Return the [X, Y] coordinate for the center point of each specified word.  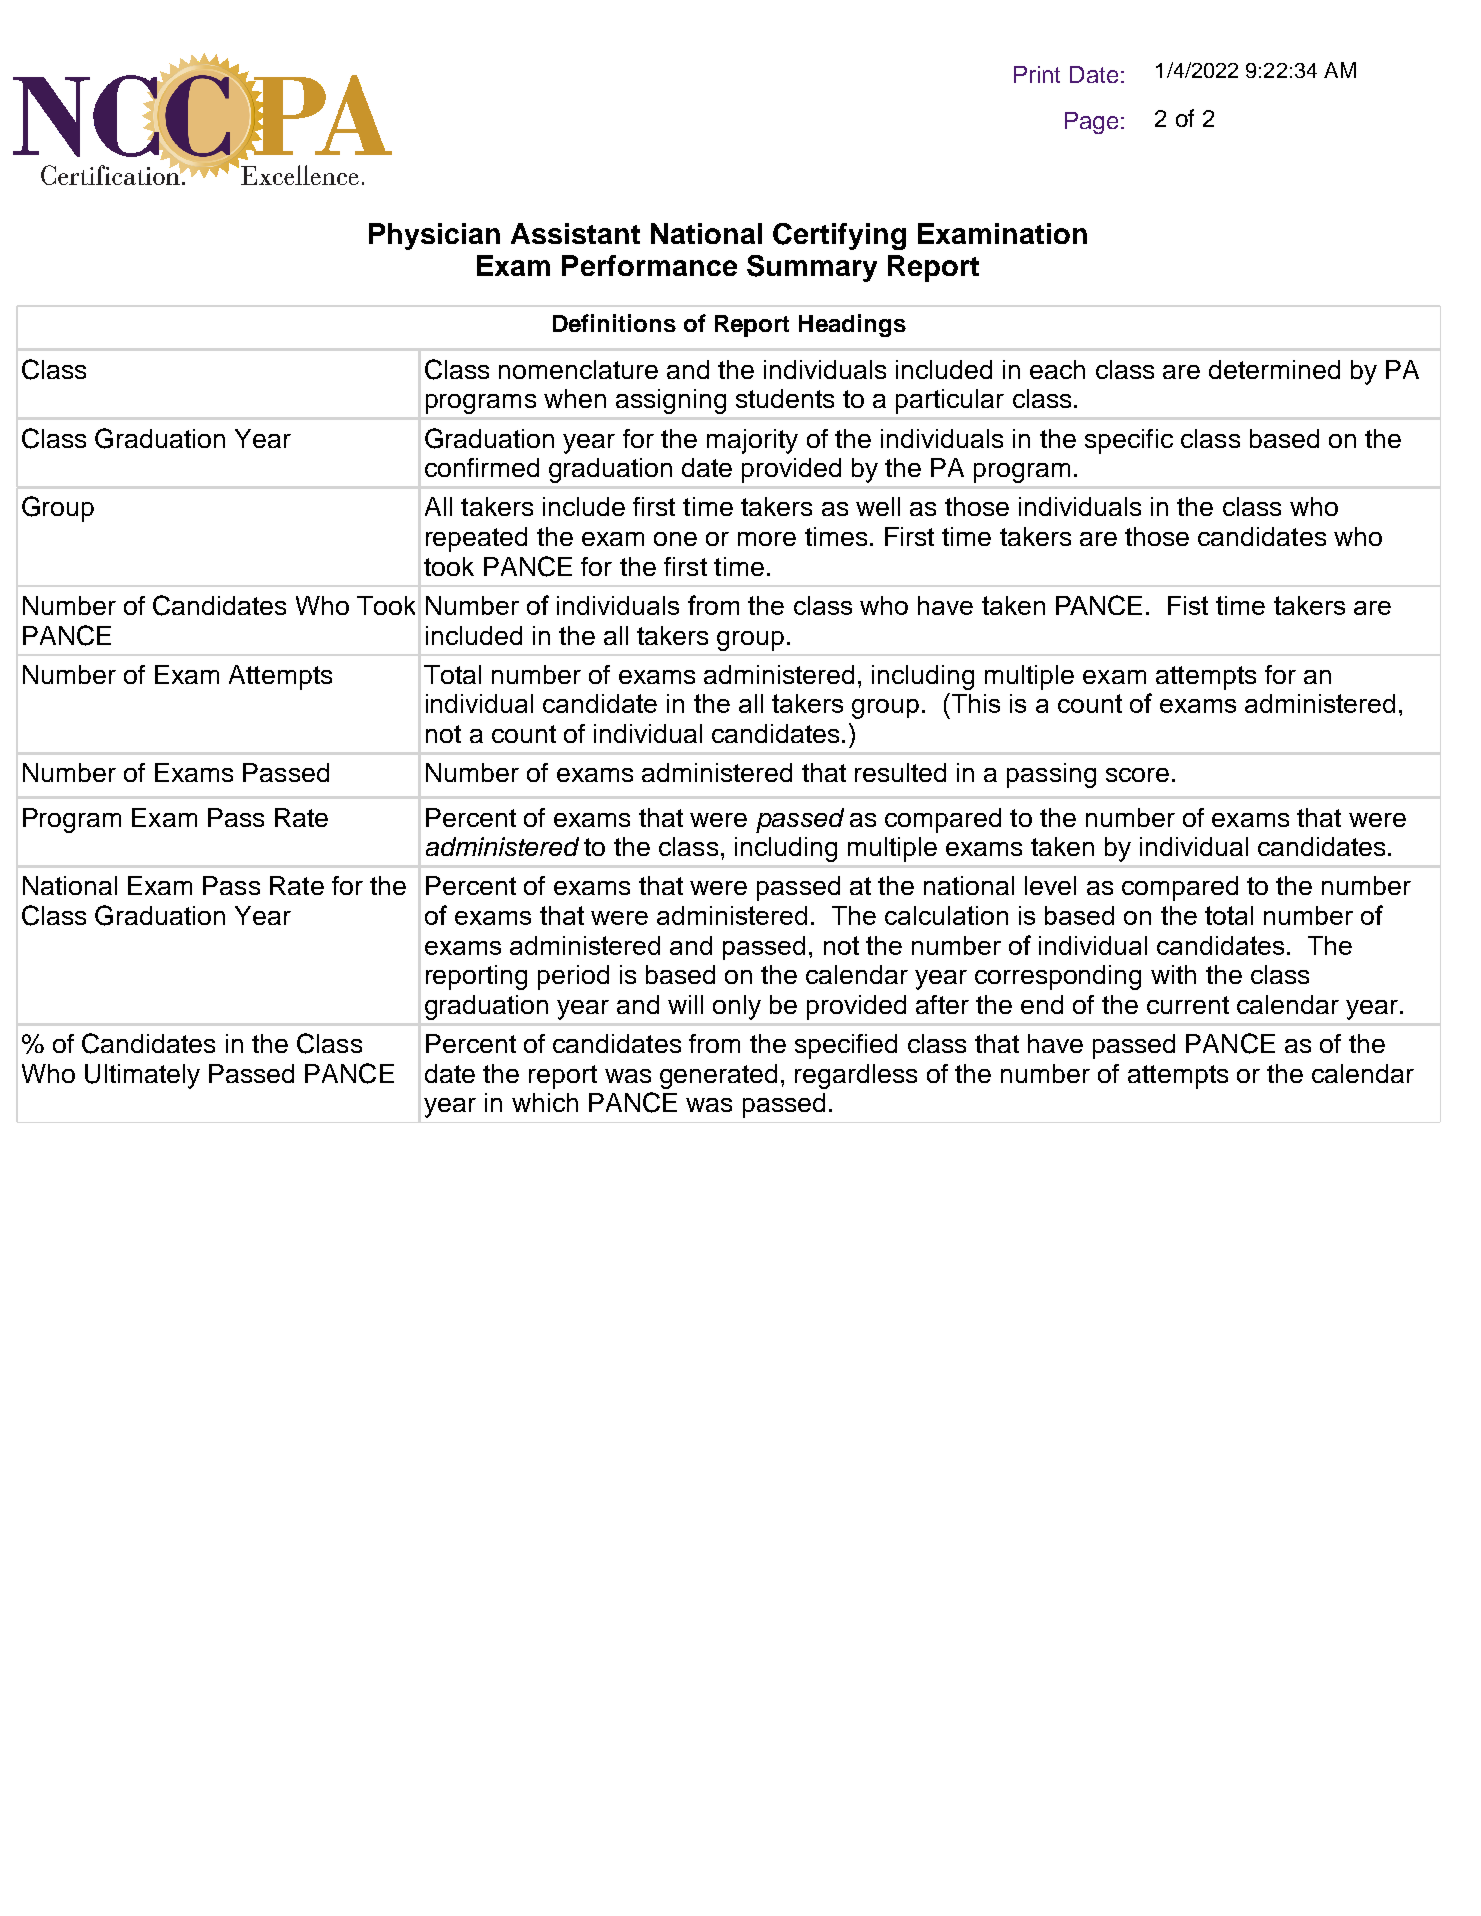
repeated [476, 539]
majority [752, 441]
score [1137, 775]
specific [1129, 441]
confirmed [482, 467]
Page [1091, 123]
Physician [434, 236]
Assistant [575, 233]
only [737, 1007]
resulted [900, 772]
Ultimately [142, 1076]
